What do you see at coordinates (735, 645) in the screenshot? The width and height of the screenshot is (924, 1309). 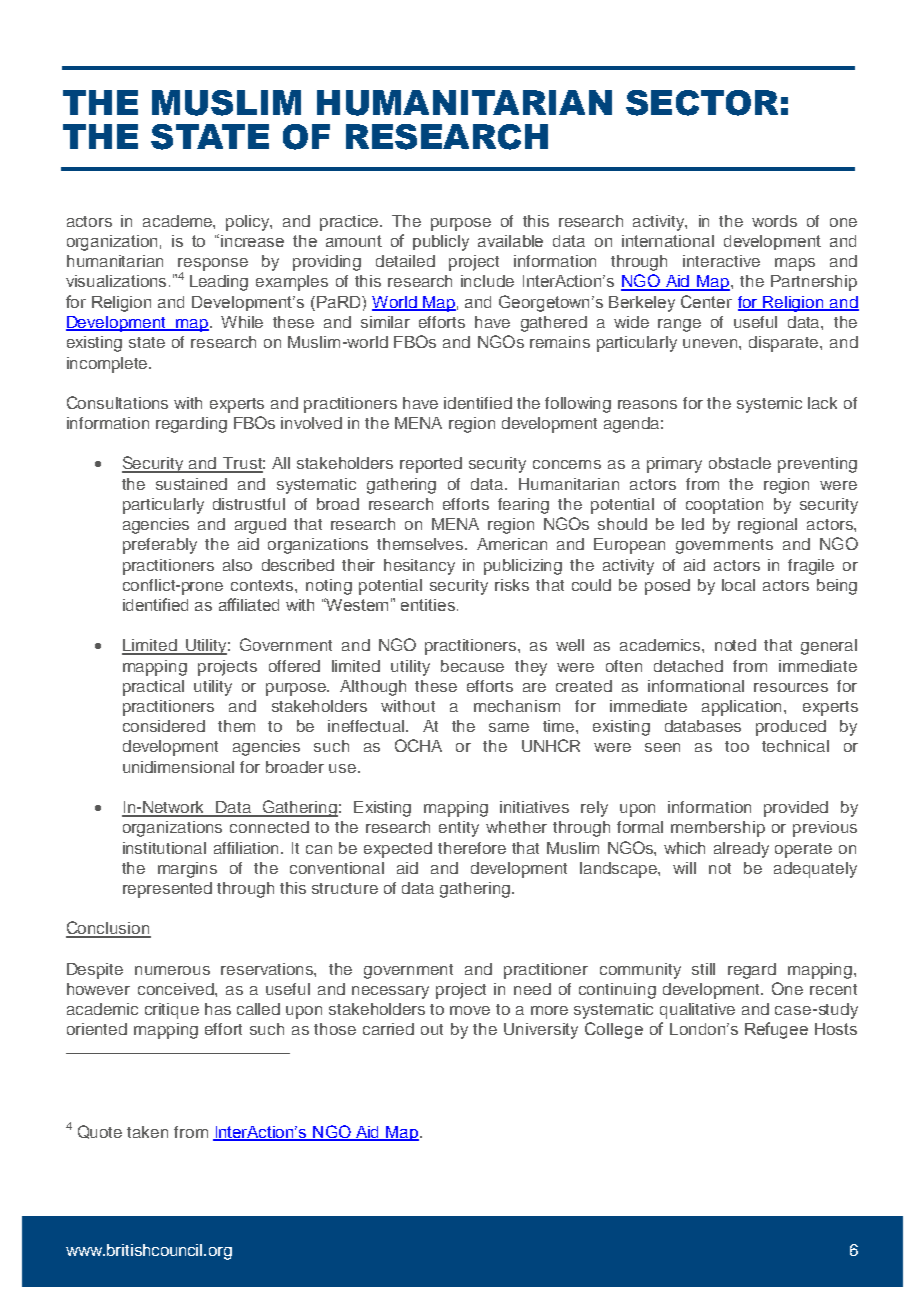 I see `noted` at bounding box center [735, 645].
